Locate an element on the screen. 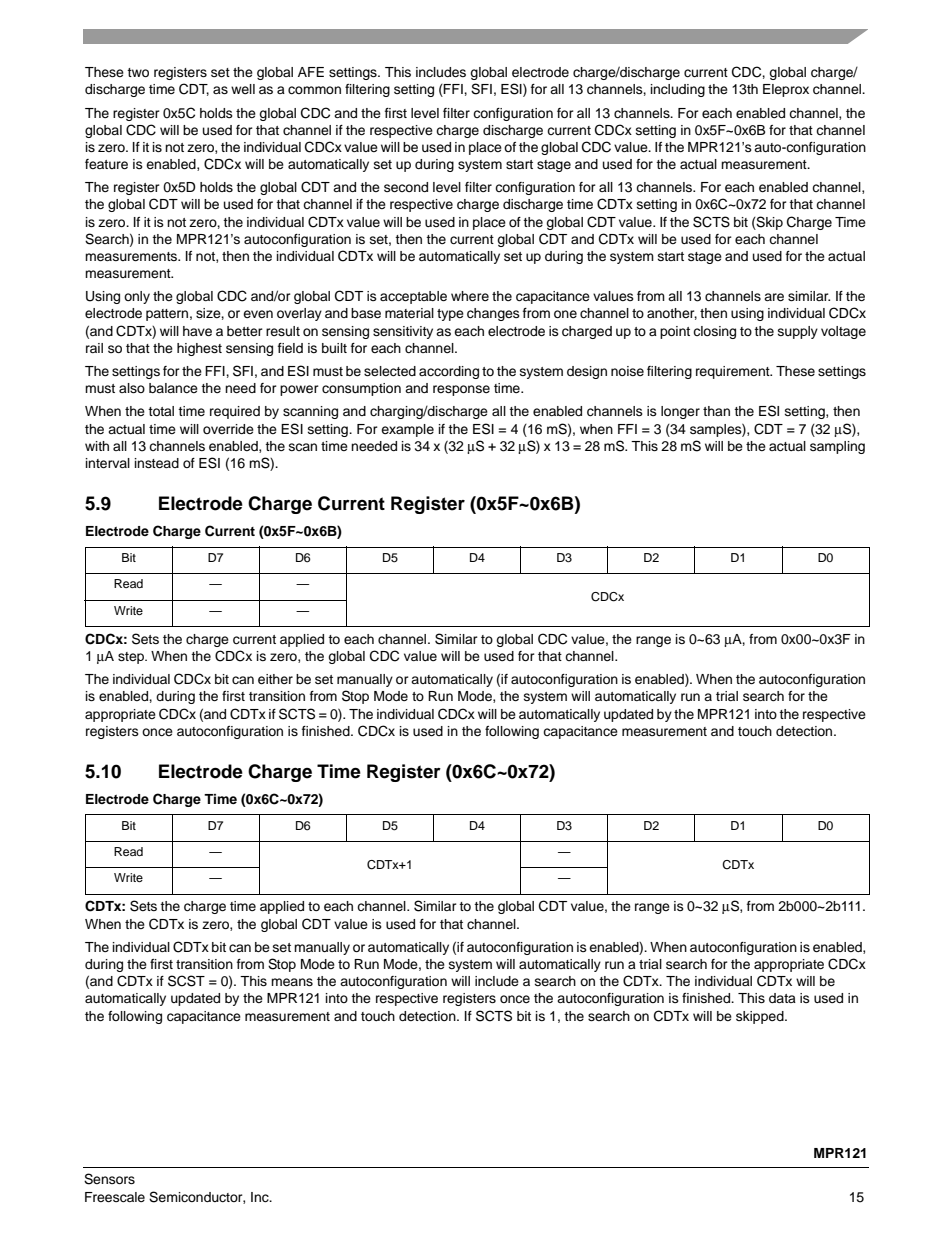  step is located at coordinates (132, 658).
